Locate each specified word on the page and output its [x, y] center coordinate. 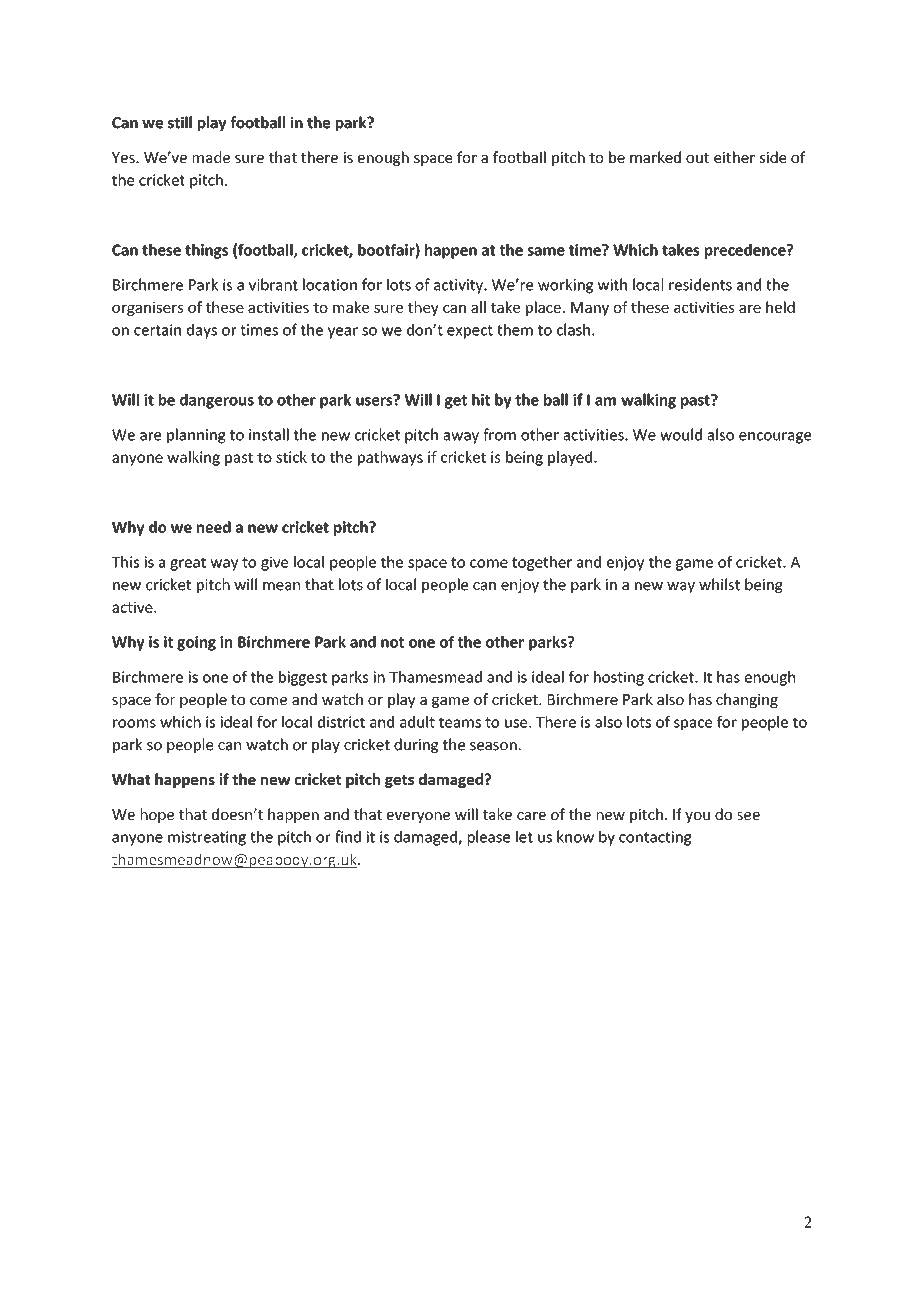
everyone [418, 817]
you [697, 817]
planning [196, 436]
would [681, 434]
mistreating [207, 838]
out [697, 158]
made [211, 157]
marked [655, 157]
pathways [390, 458]
